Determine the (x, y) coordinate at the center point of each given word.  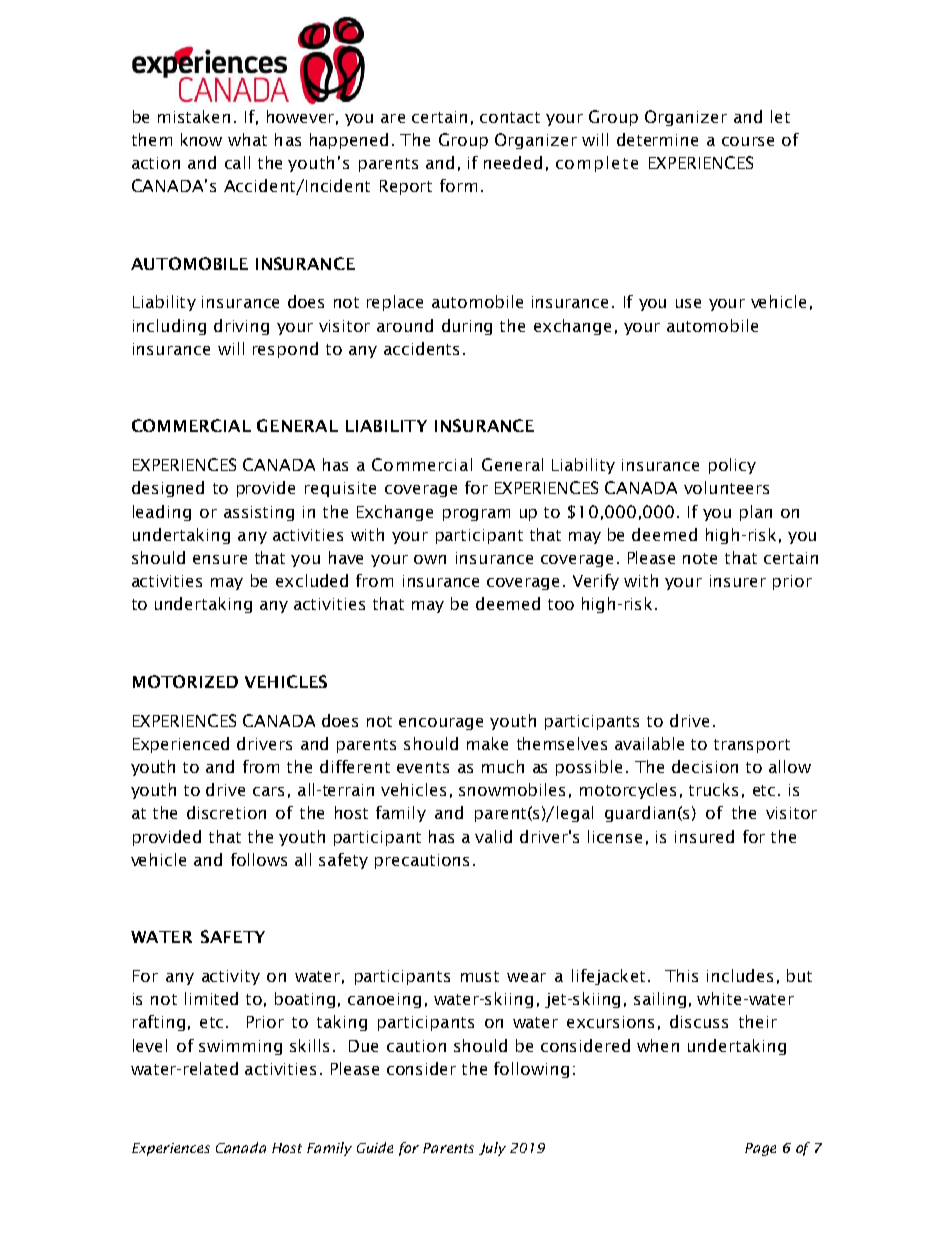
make (487, 743)
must (480, 976)
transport (752, 746)
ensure (220, 559)
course (748, 141)
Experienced (181, 745)
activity (231, 977)
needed (513, 162)
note (700, 558)
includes (740, 975)
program (476, 515)
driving (241, 327)
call (237, 162)
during (467, 327)
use (688, 303)
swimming (240, 1047)
